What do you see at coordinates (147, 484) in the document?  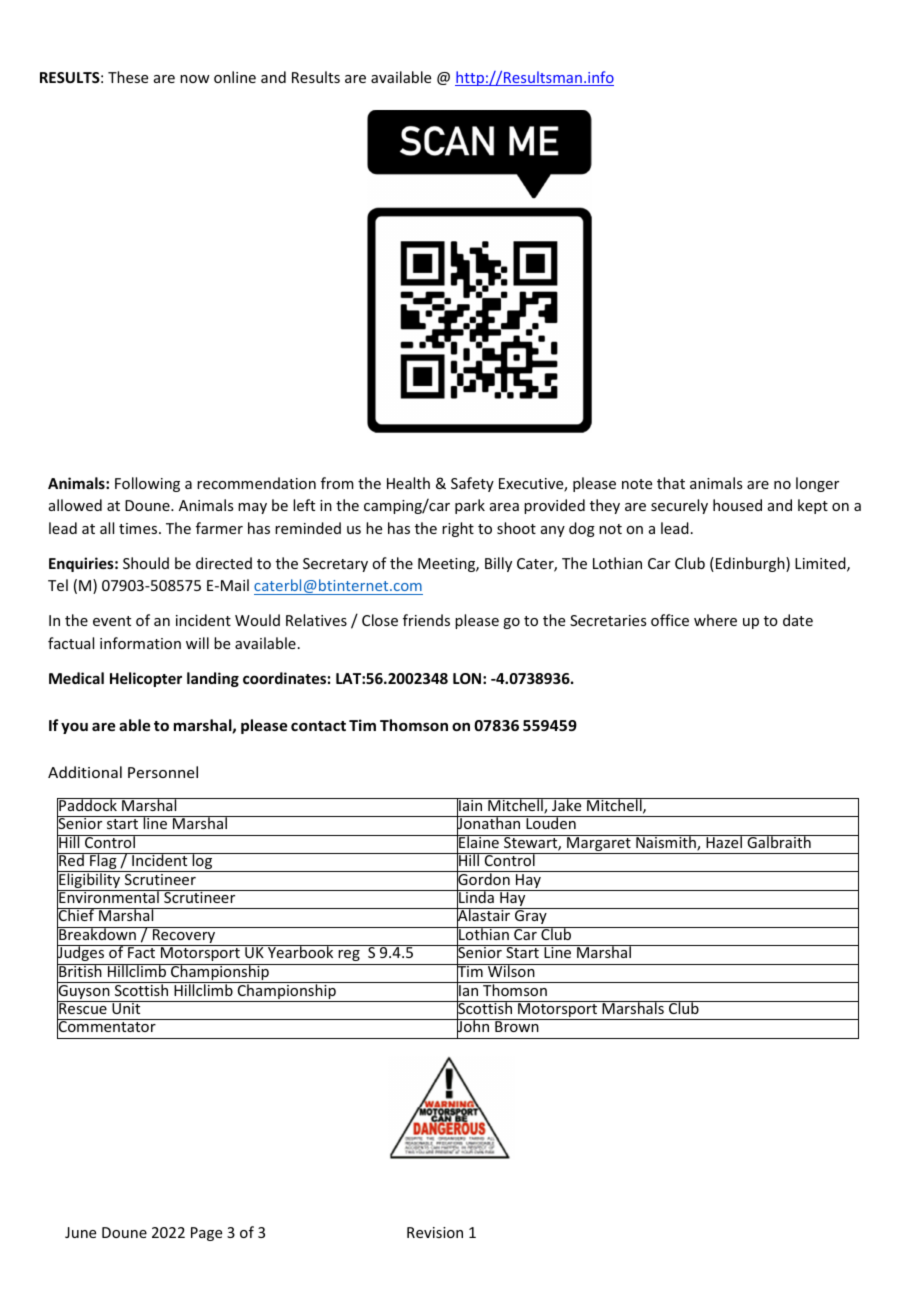 I see `Following` at bounding box center [147, 484].
